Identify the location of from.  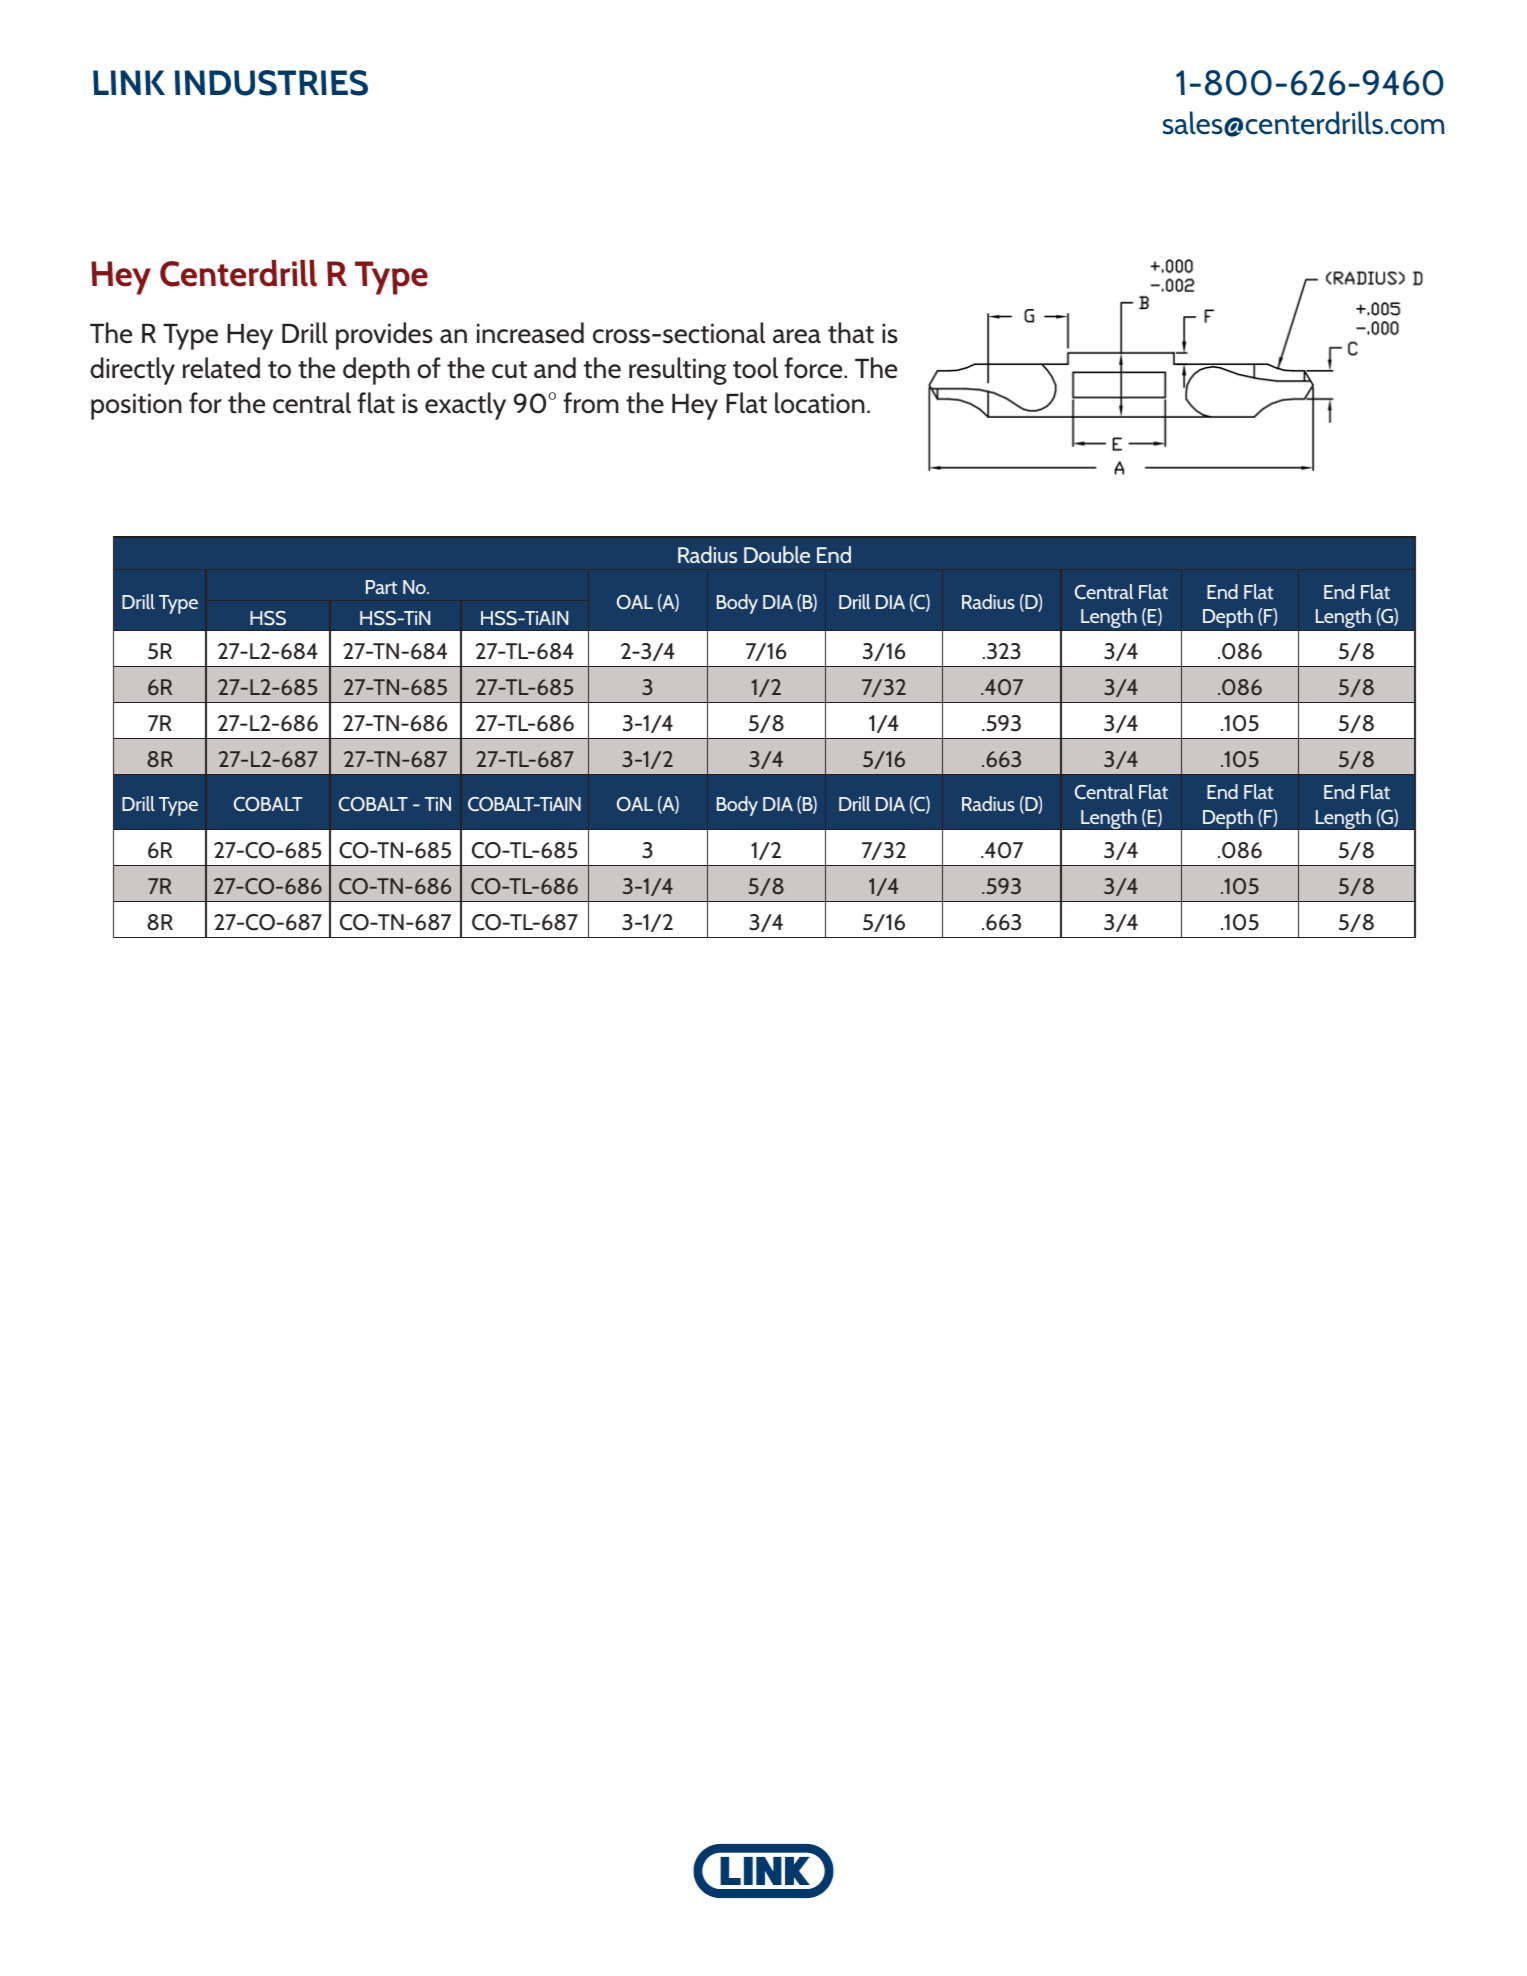
(591, 403).
